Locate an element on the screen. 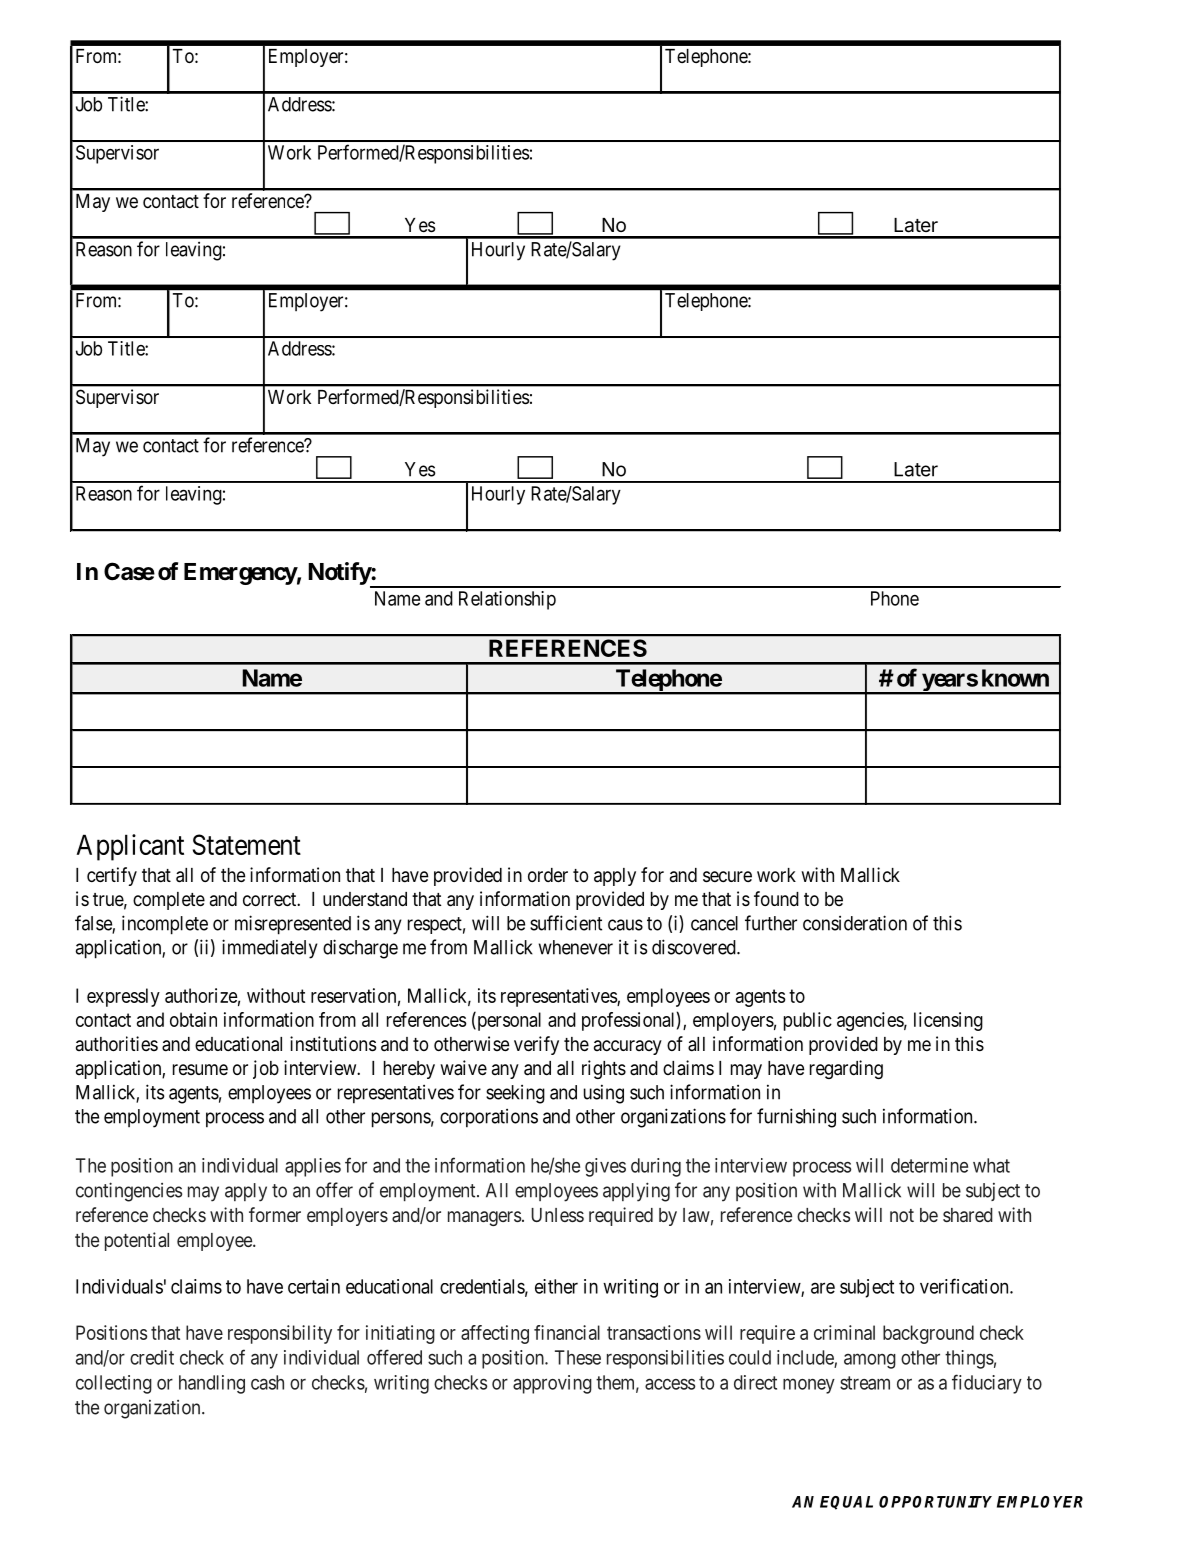 This screenshot has height=1547, width=1195. Relationship is located at coordinates (507, 600).
